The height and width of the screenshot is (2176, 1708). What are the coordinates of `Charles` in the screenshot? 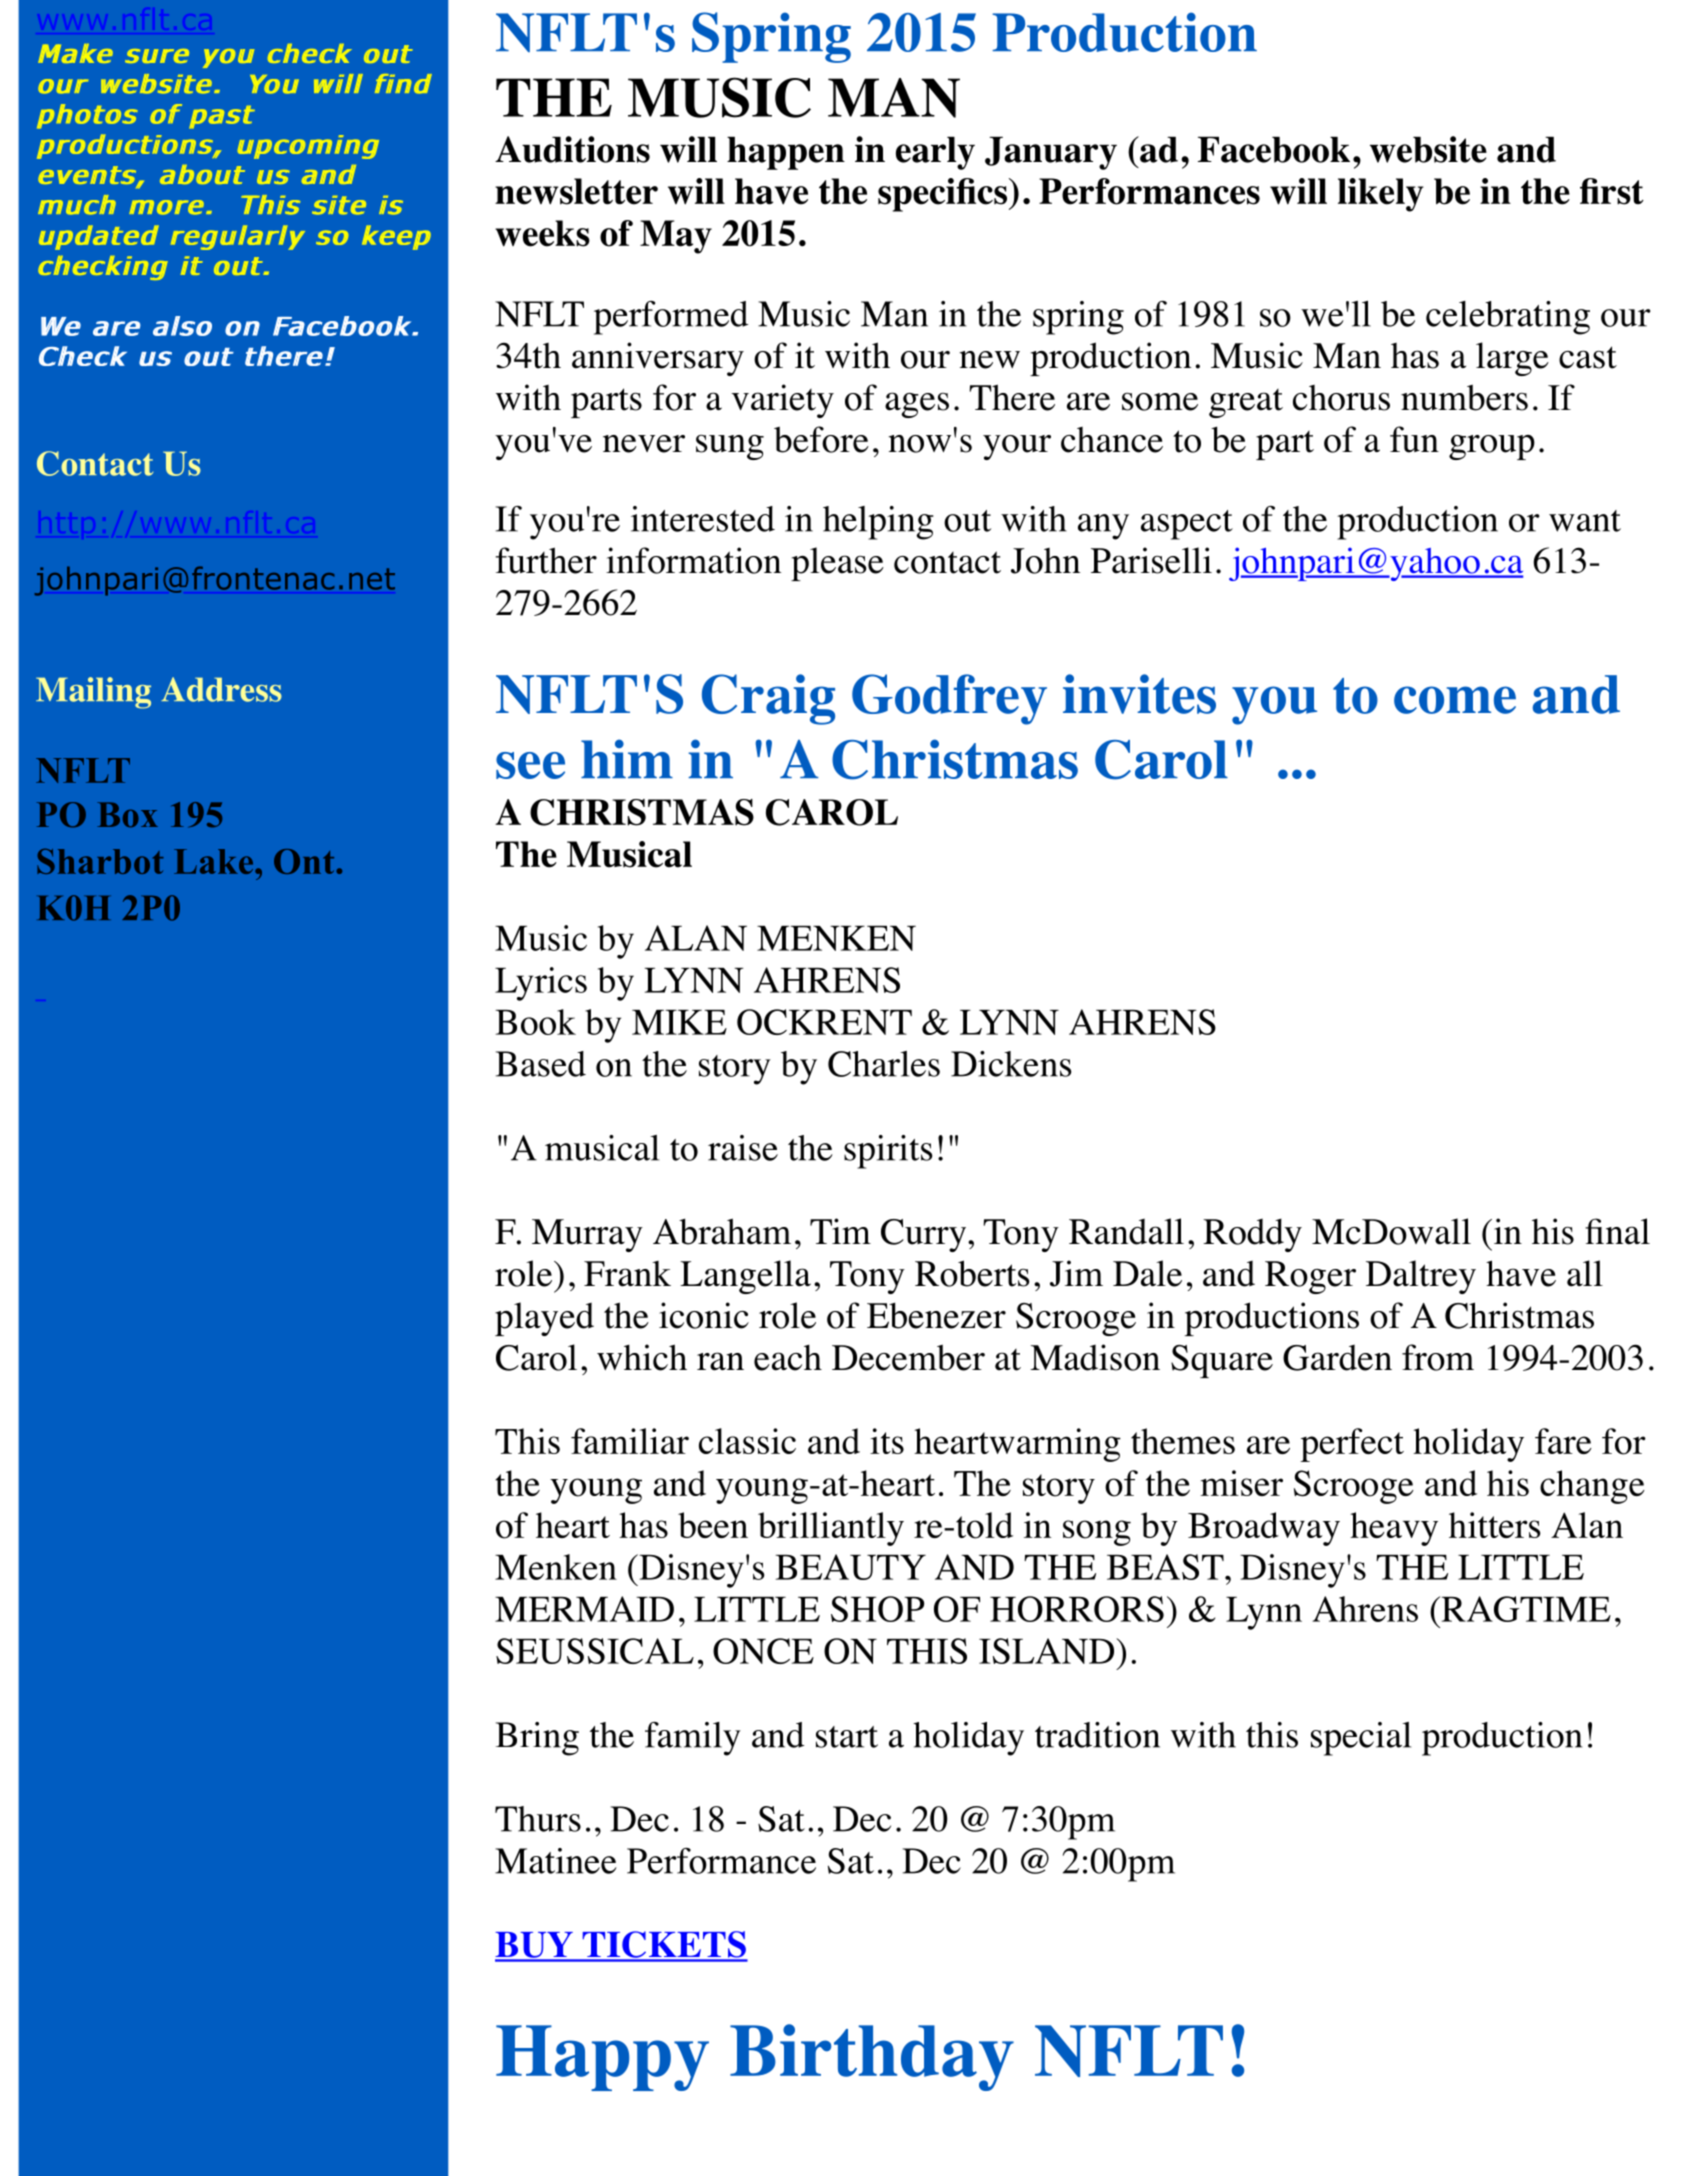 It's located at (884, 1064).
